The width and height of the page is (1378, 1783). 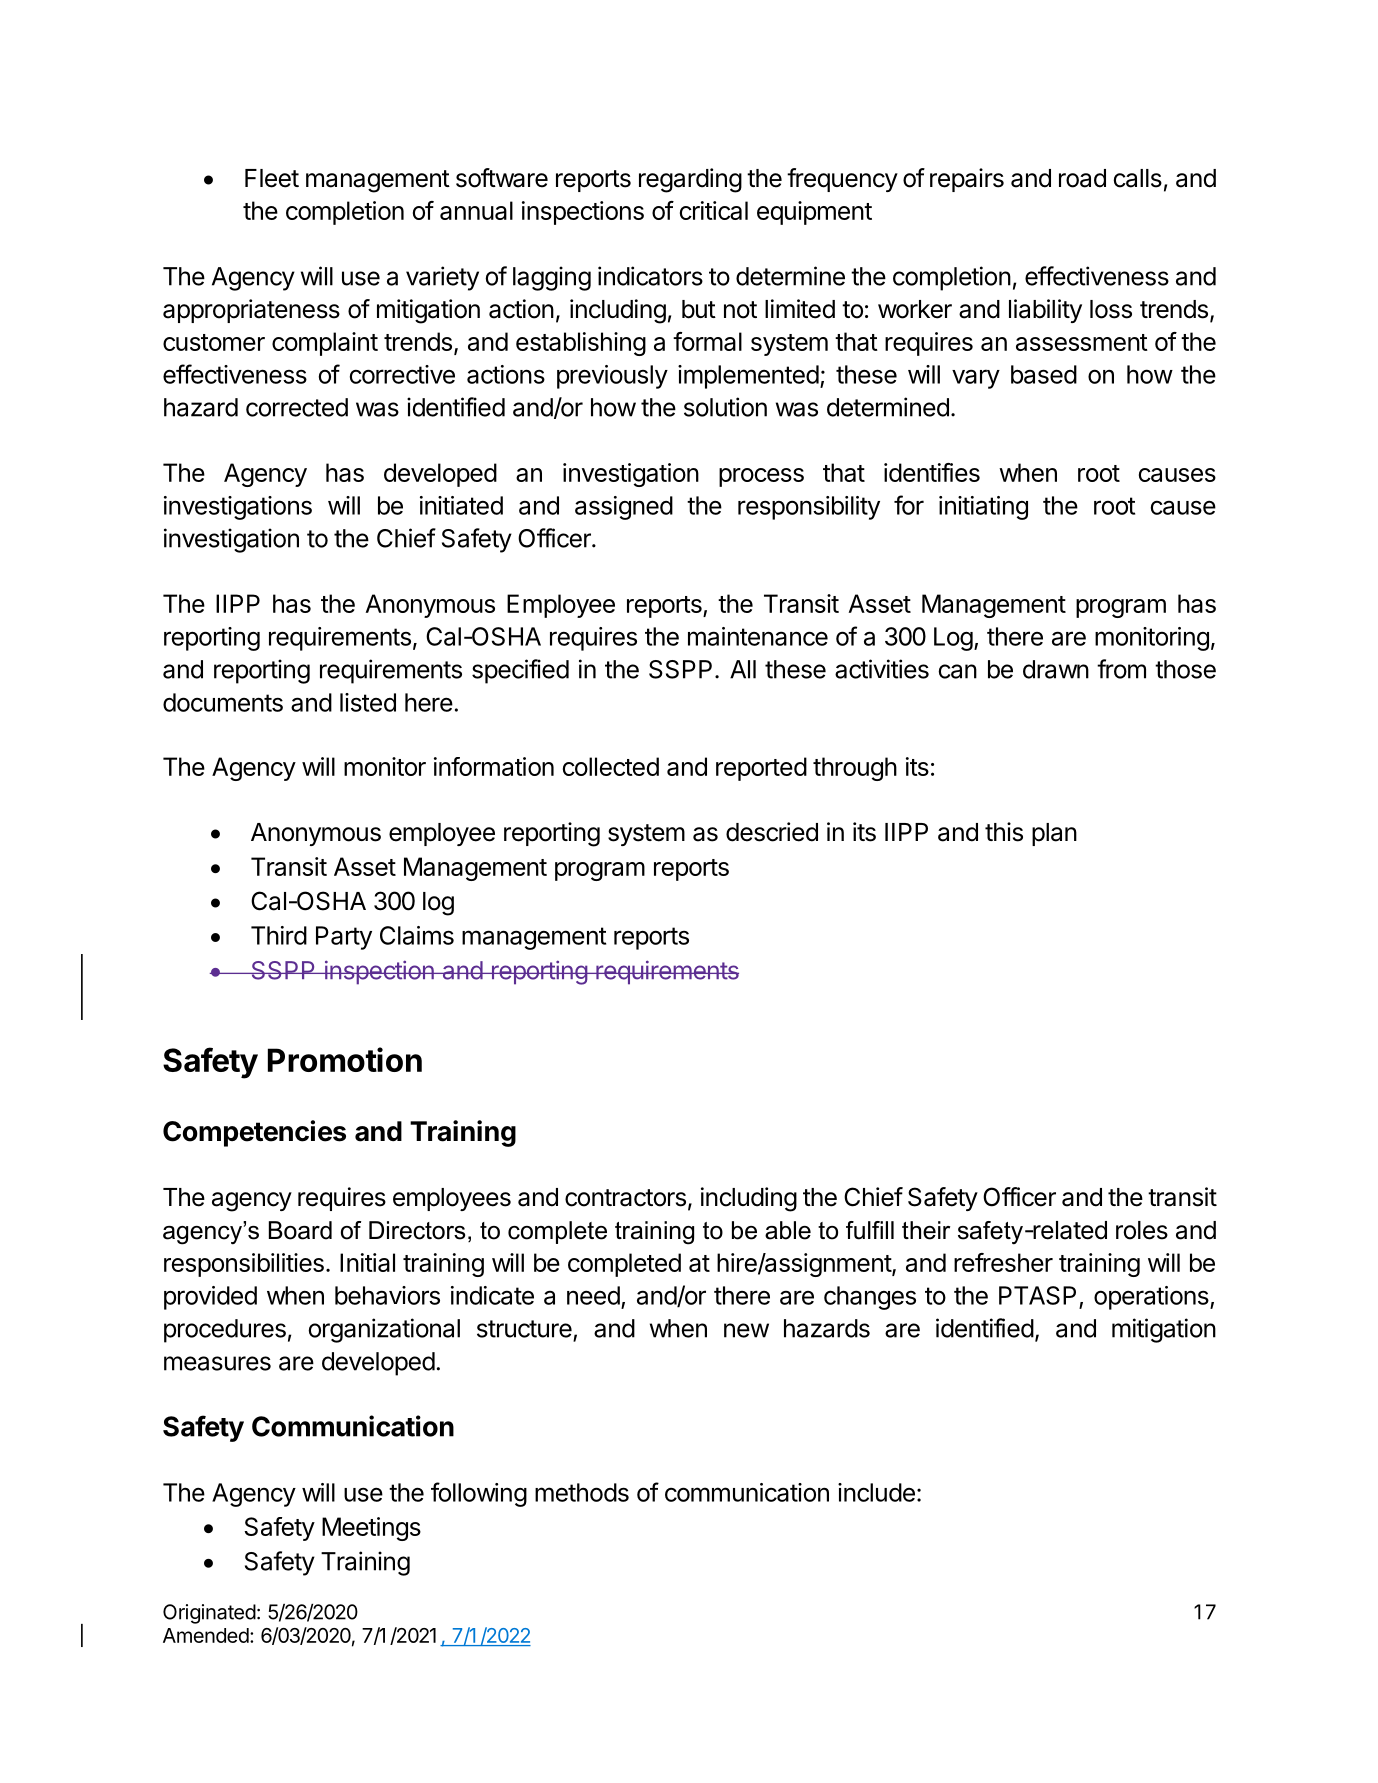 I want to click on critical, so click(x=714, y=210).
